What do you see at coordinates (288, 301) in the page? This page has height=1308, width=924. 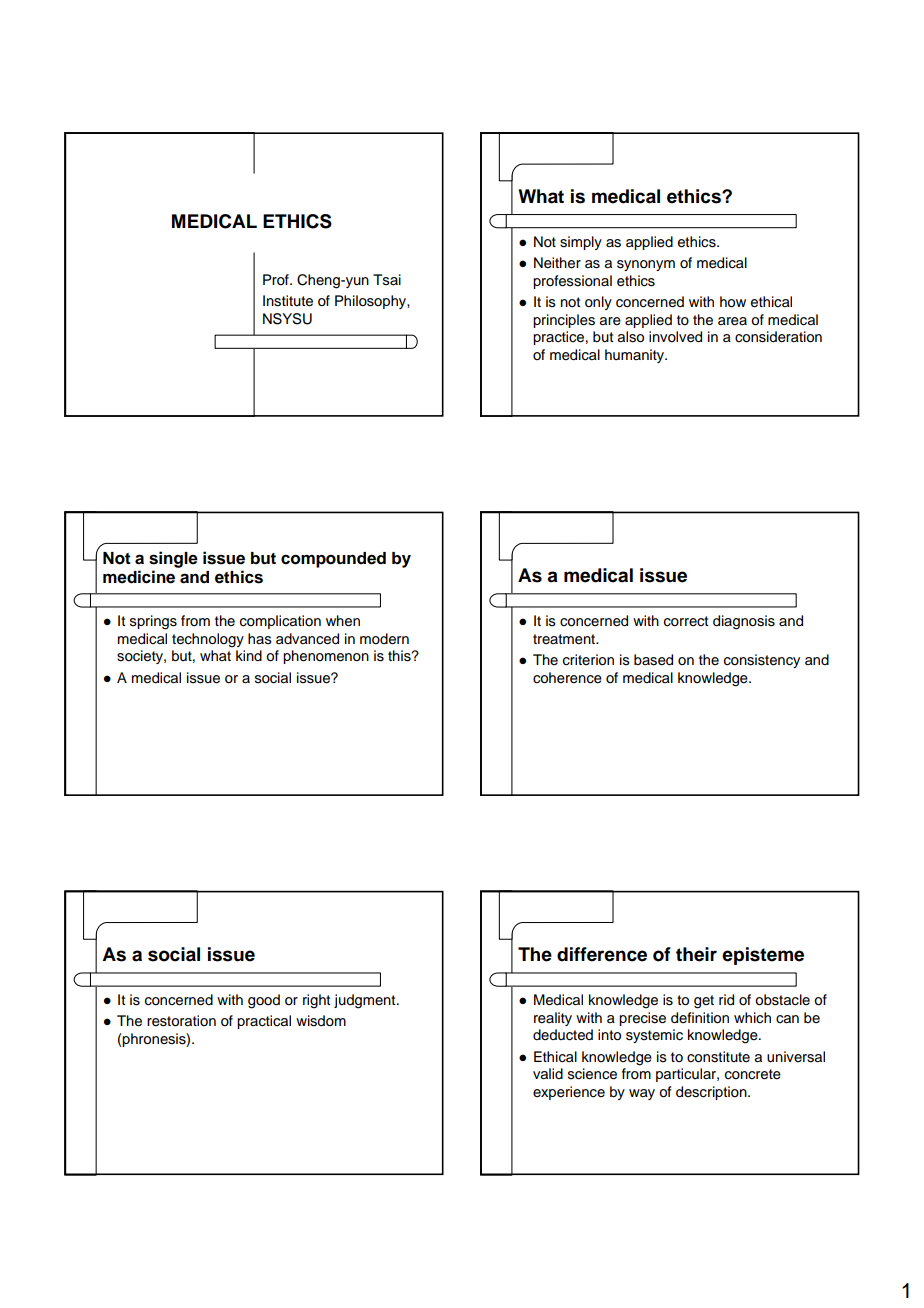 I see `Institute` at bounding box center [288, 301].
